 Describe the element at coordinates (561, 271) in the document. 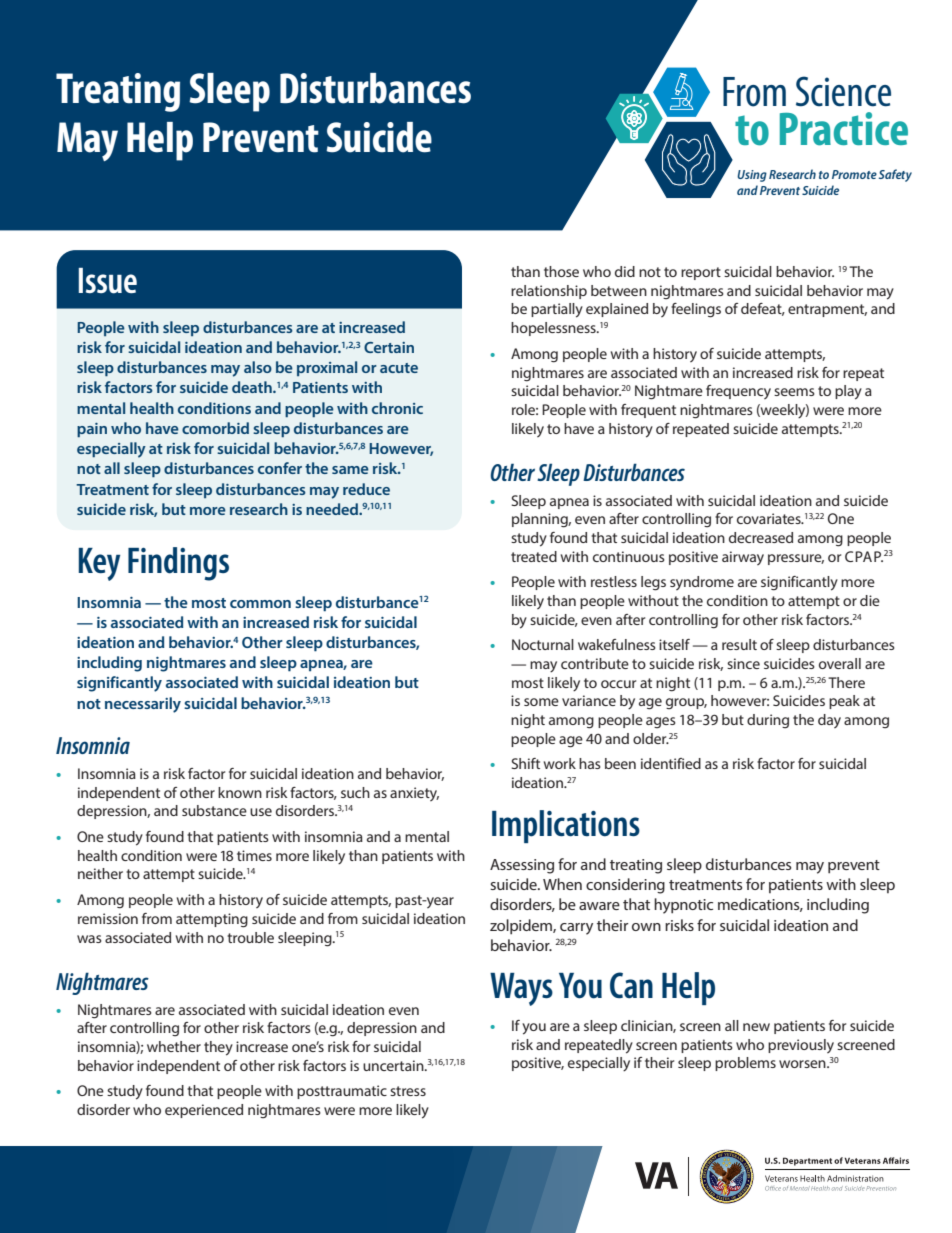

I see `those` at that location.
